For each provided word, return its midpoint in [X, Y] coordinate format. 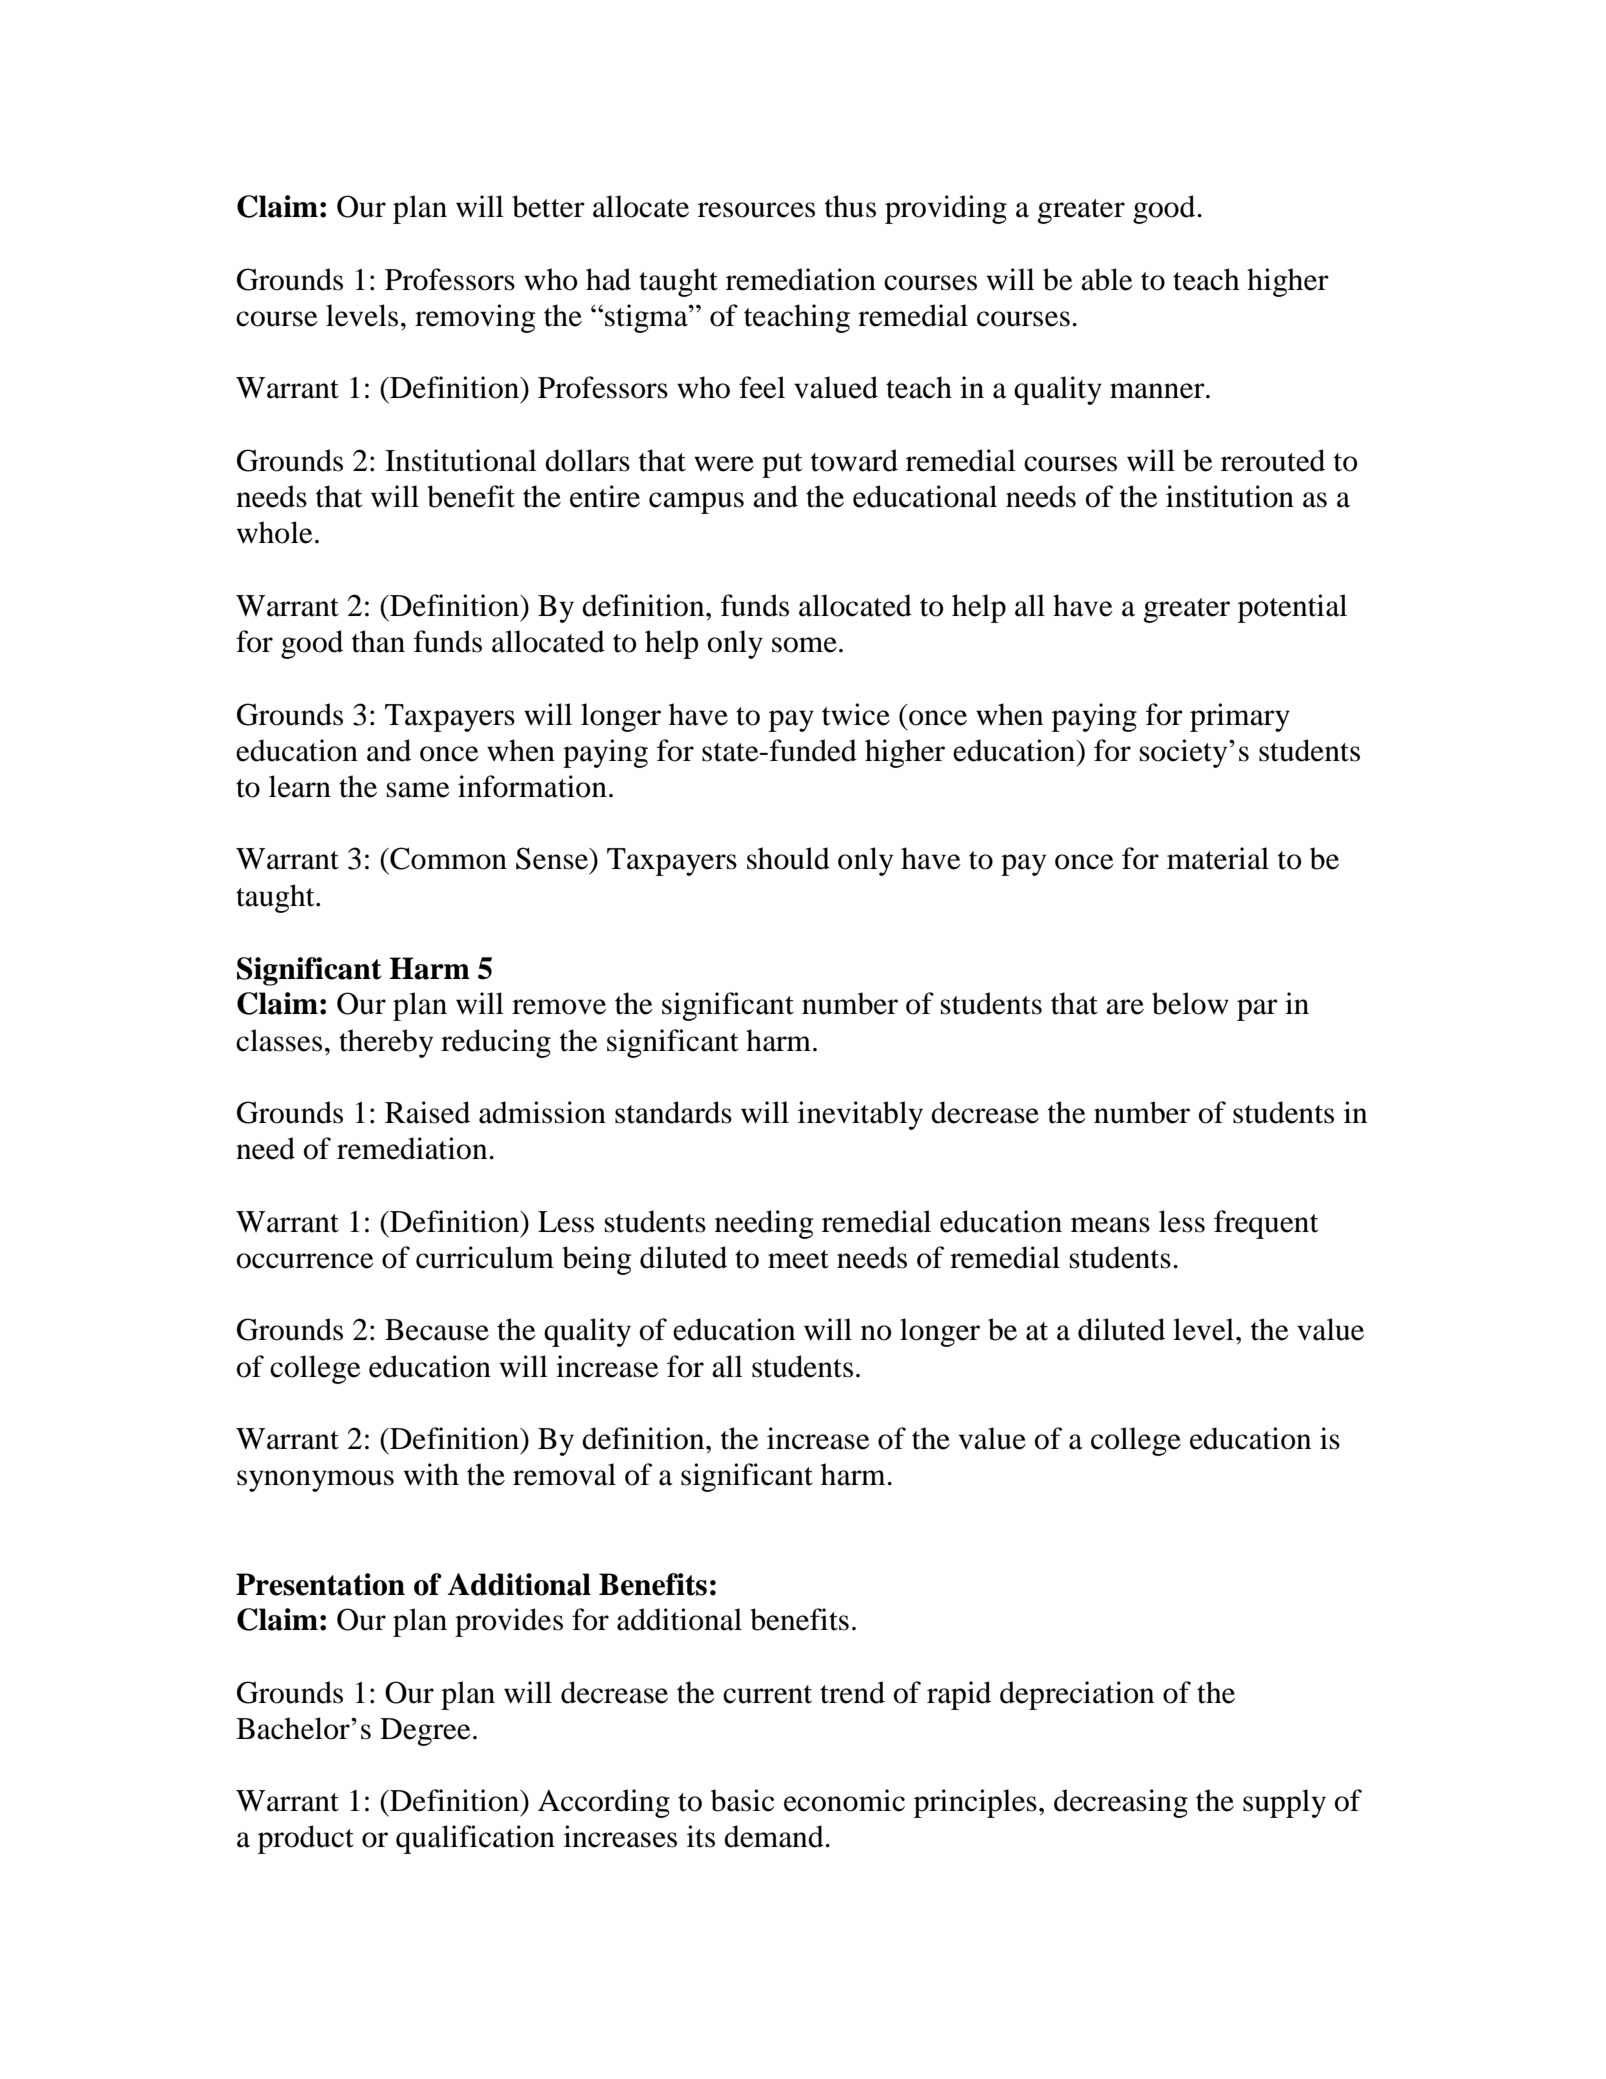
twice [856, 714]
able [1107, 279]
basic [742, 1800]
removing [475, 318]
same [418, 790]
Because [437, 1330]
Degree [425, 1732]
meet [798, 1259]
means [1110, 1225]
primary [1240, 717]
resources [756, 210]
